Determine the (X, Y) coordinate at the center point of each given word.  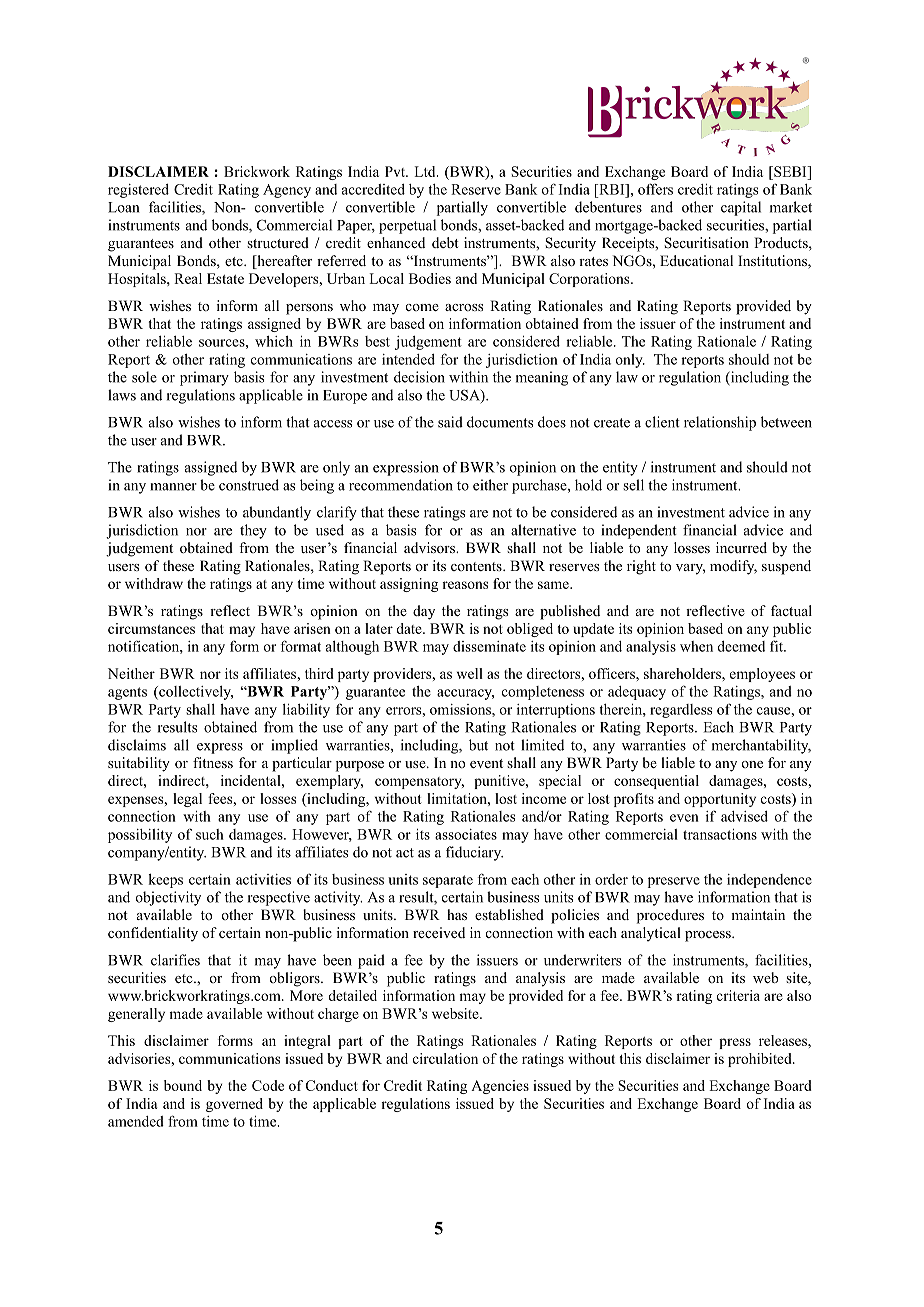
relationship (720, 423)
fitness (213, 762)
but (478, 745)
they (253, 531)
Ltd (426, 171)
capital (741, 208)
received (439, 932)
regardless (681, 711)
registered (138, 191)
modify (733, 567)
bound (183, 1085)
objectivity (168, 898)
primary (204, 378)
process (709, 936)
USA (465, 396)
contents (477, 566)
